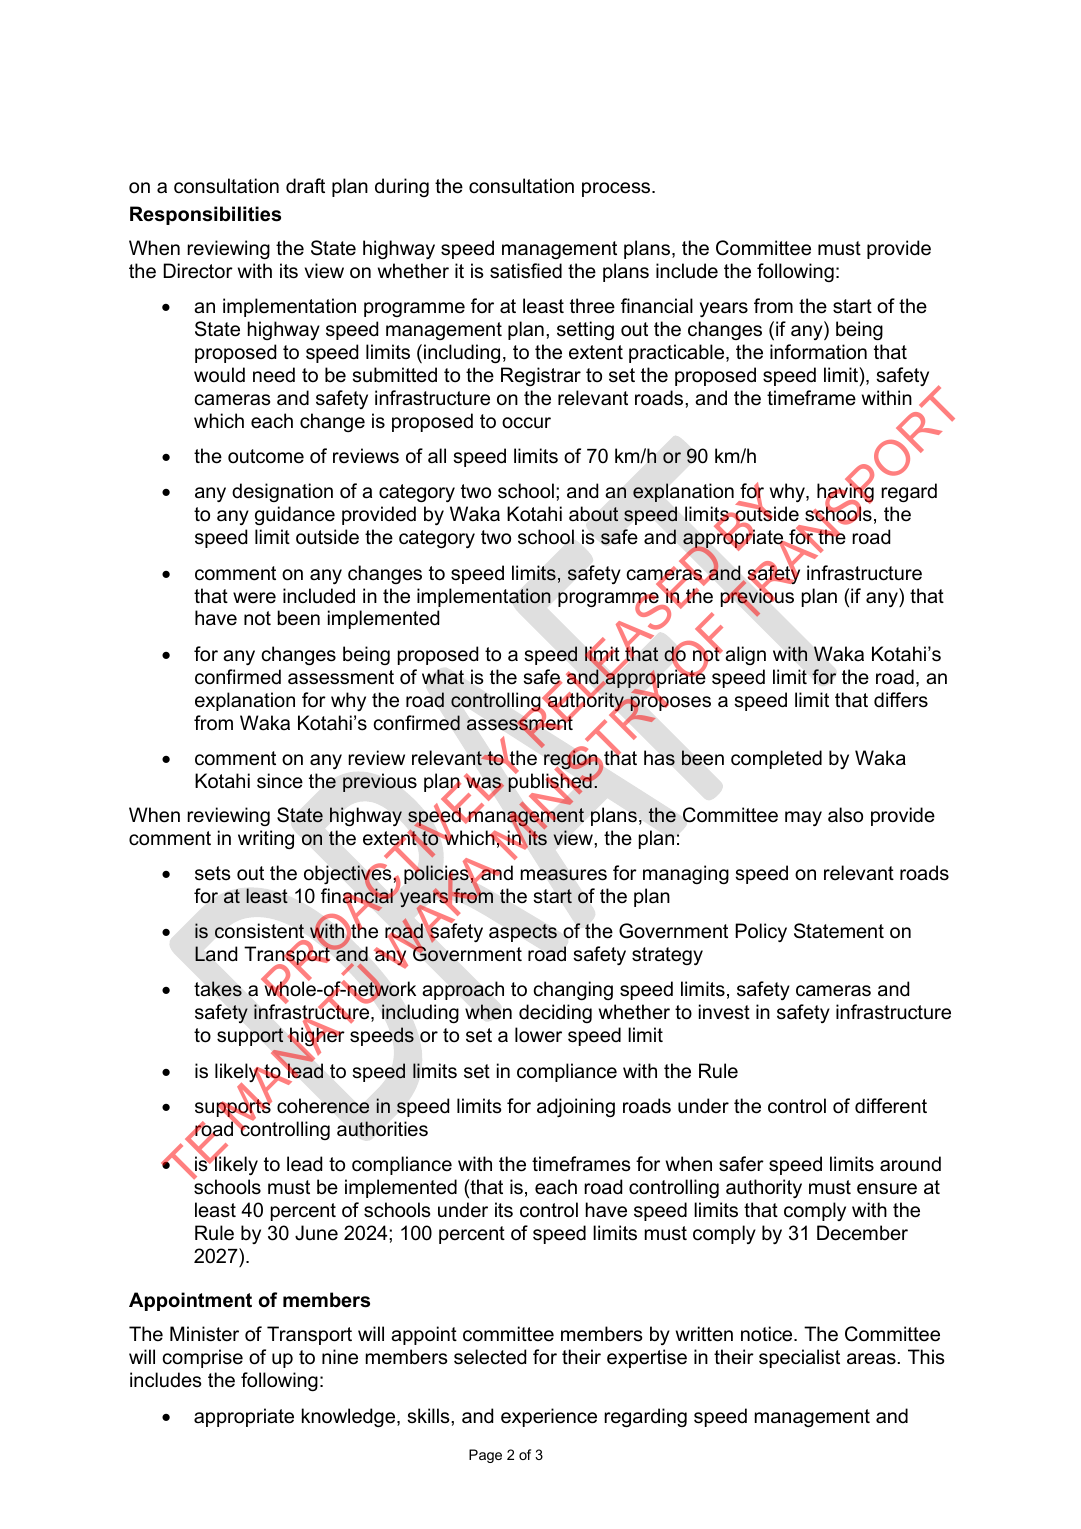 Image resolution: width=1081 pixels, height=1529 pixels. Describe the element at coordinates (549, 1417) in the screenshot. I see `experience` at that location.
